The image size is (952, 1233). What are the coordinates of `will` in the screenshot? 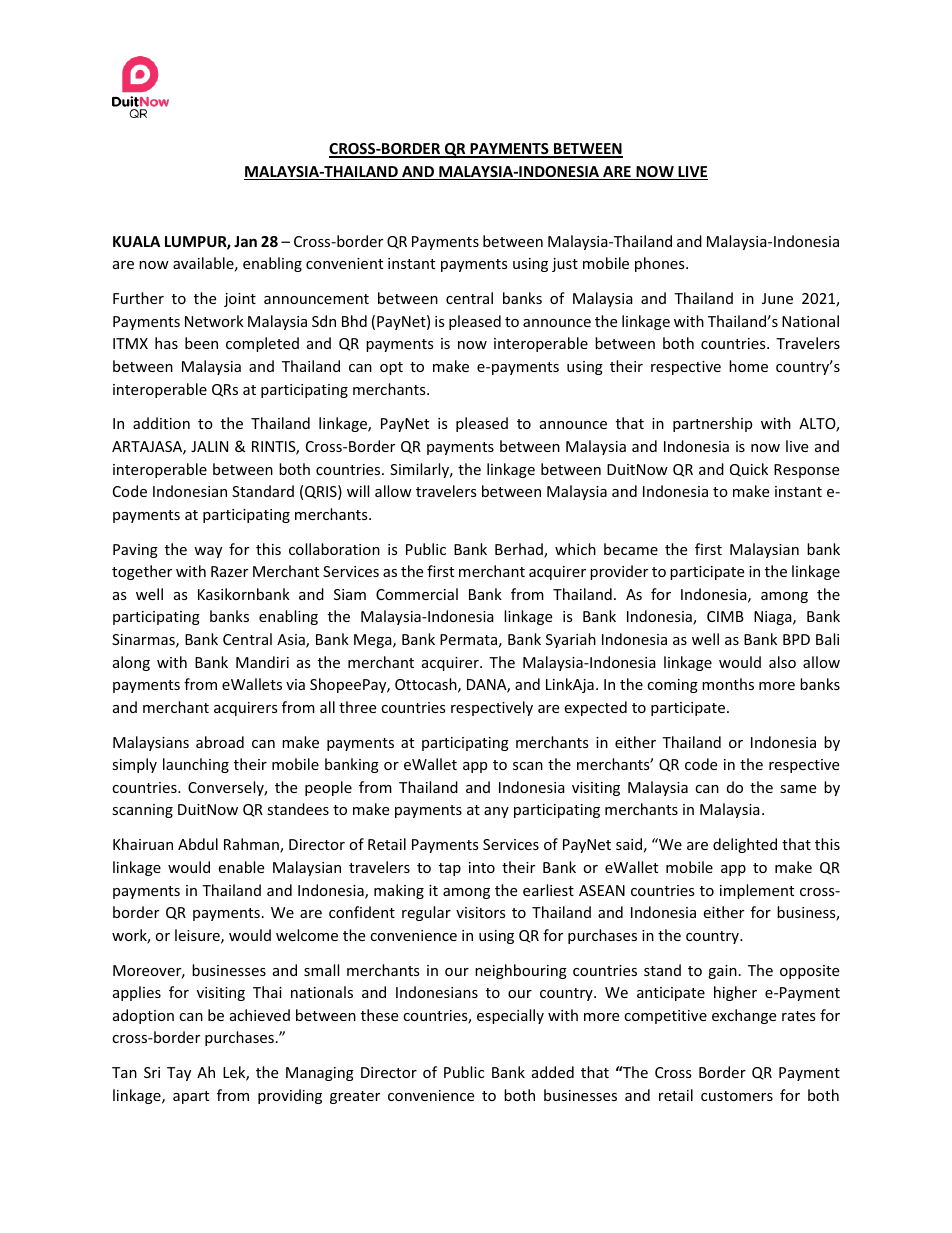 It's located at (358, 491).
